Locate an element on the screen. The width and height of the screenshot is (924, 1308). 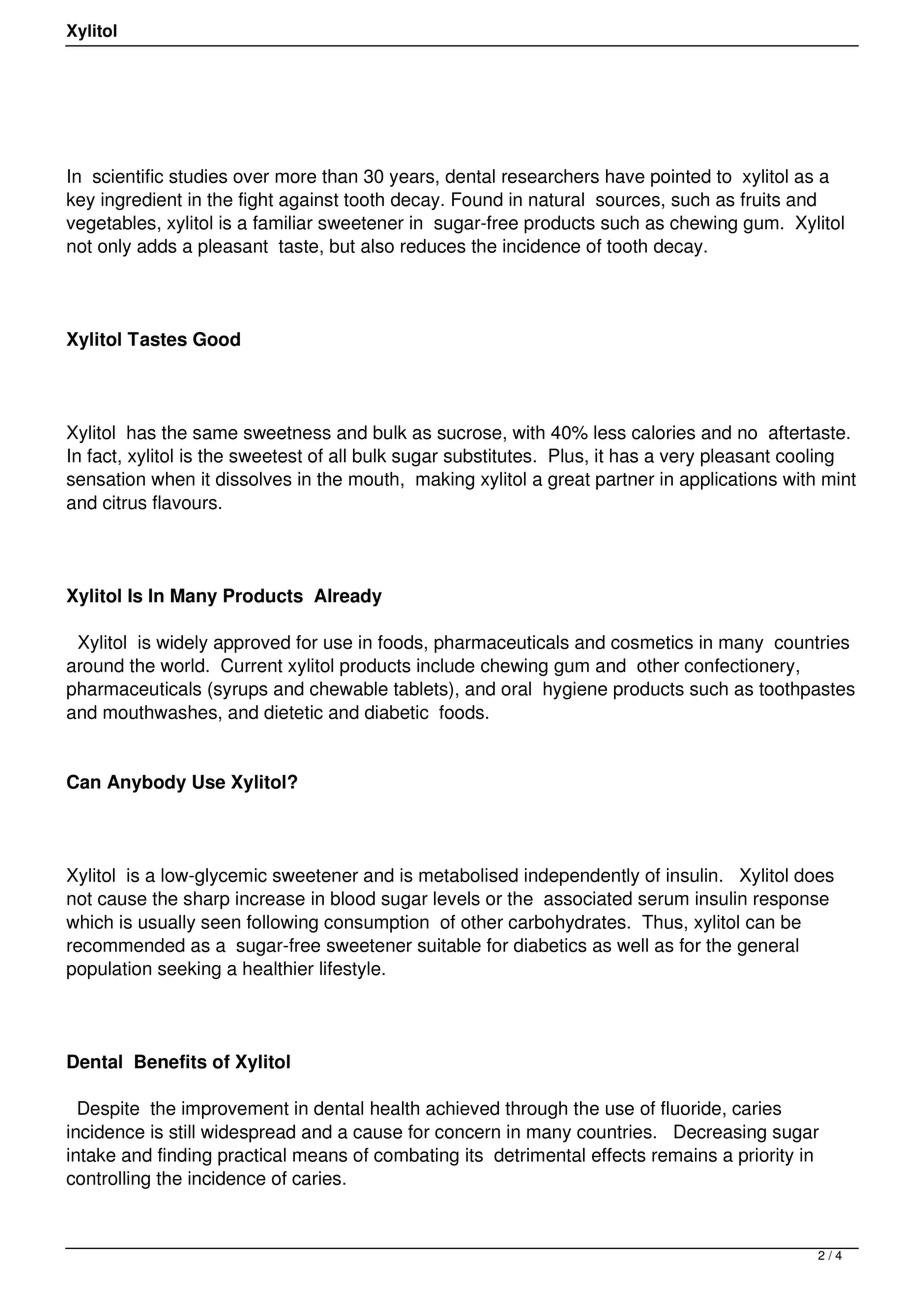
ingredient is located at coordinates (141, 201).
